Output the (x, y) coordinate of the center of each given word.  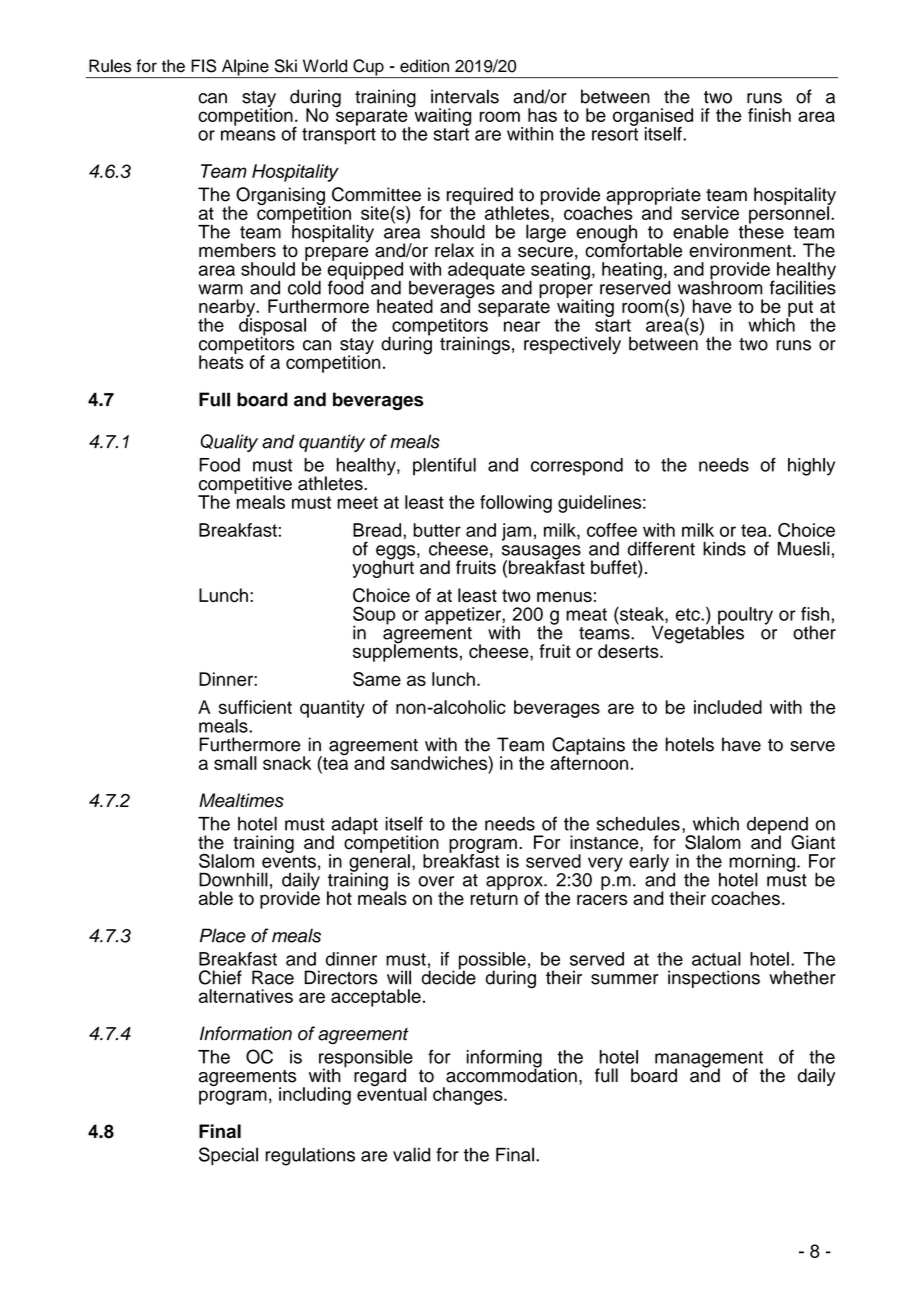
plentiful (444, 467)
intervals (465, 96)
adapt (355, 827)
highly (811, 467)
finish (769, 115)
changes (469, 1096)
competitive (245, 486)
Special (228, 1156)
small (235, 763)
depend (778, 827)
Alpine (245, 68)
